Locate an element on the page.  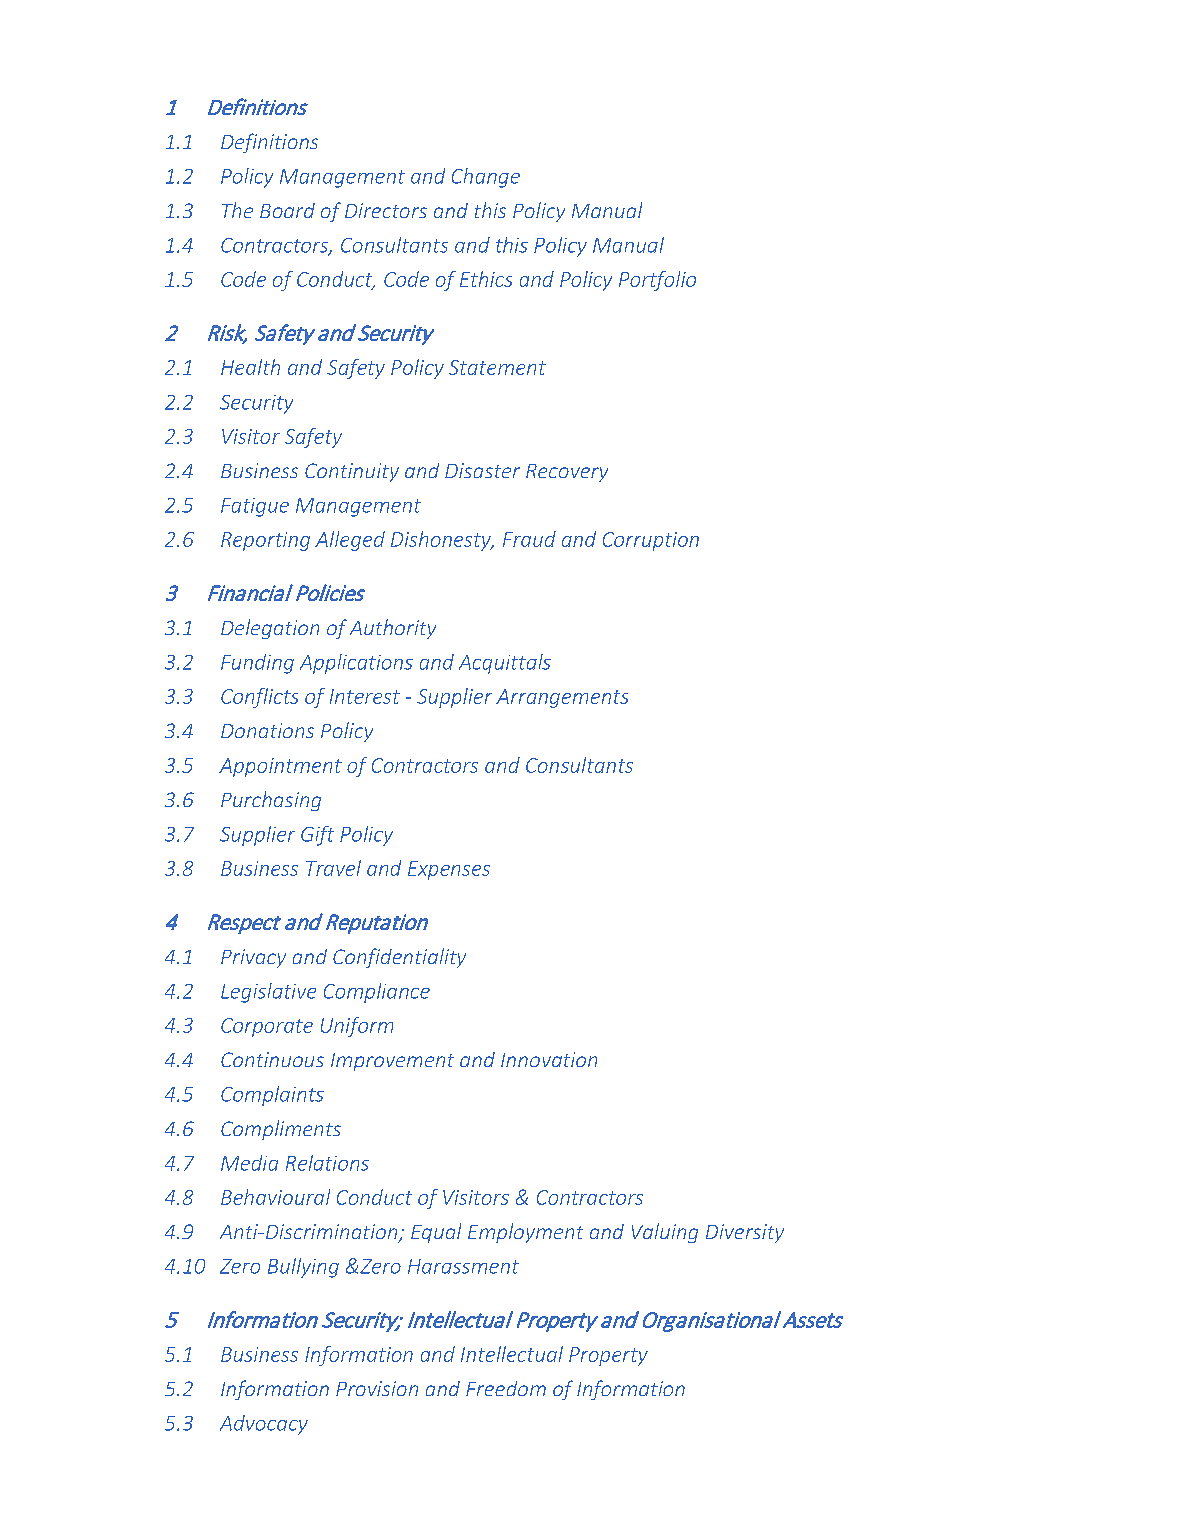
Change is located at coordinates (486, 178).
